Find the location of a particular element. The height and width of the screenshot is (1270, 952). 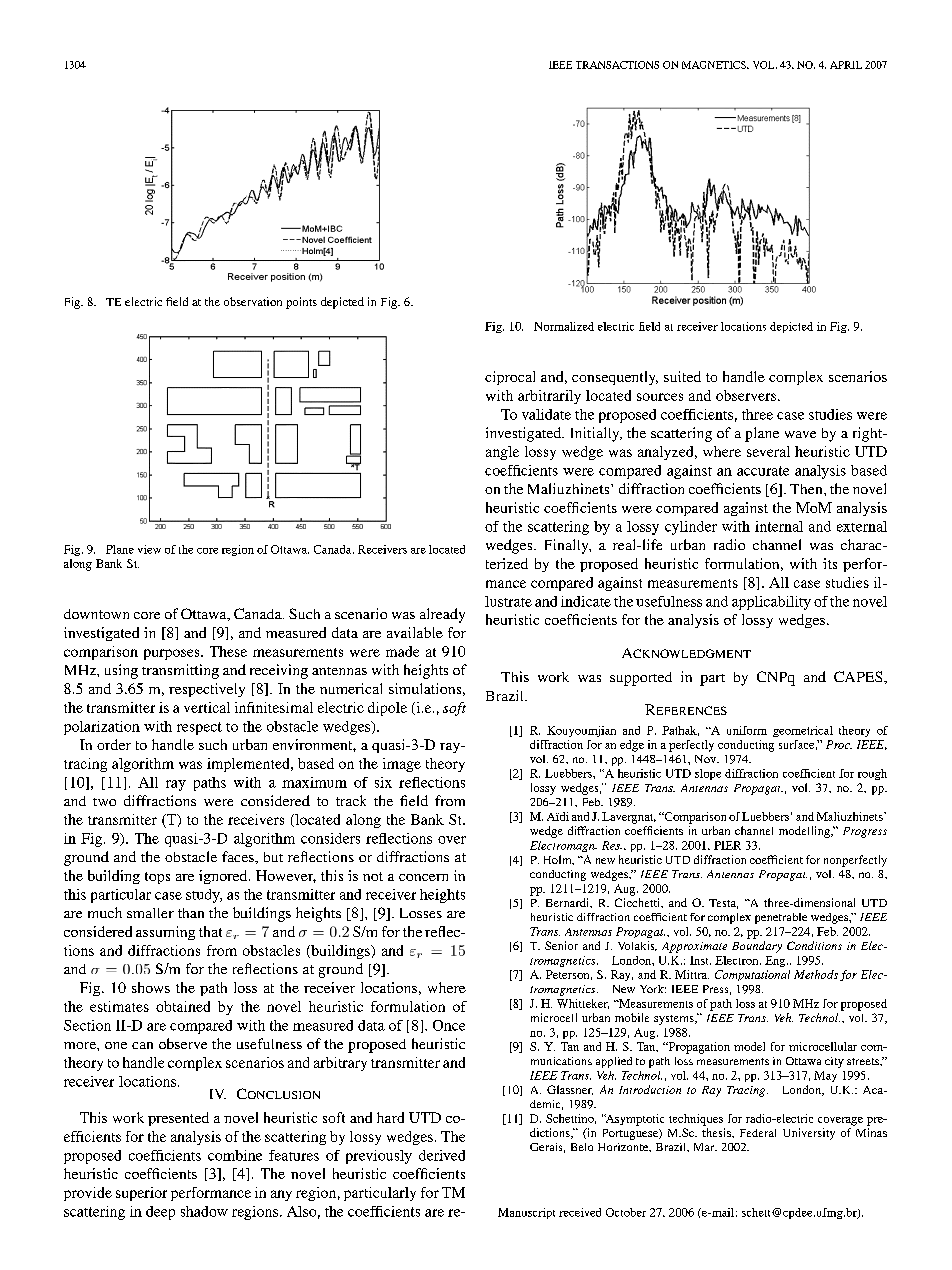

geometrical is located at coordinates (803, 731).
